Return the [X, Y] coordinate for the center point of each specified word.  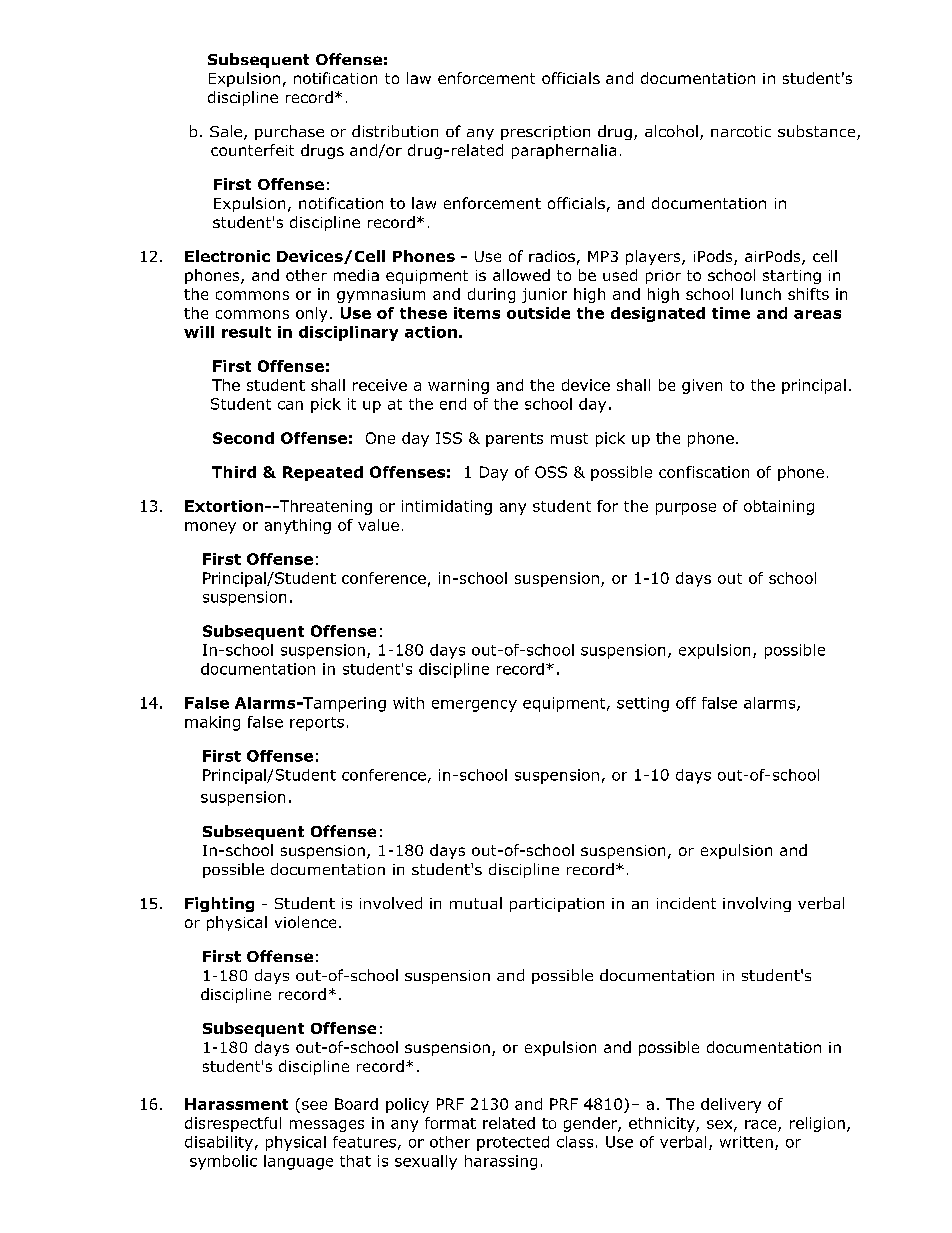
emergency [474, 706]
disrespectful [233, 1124]
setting [643, 704]
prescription [545, 133]
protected [513, 1143]
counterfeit [252, 150]
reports [317, 724]
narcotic [741, 131]
